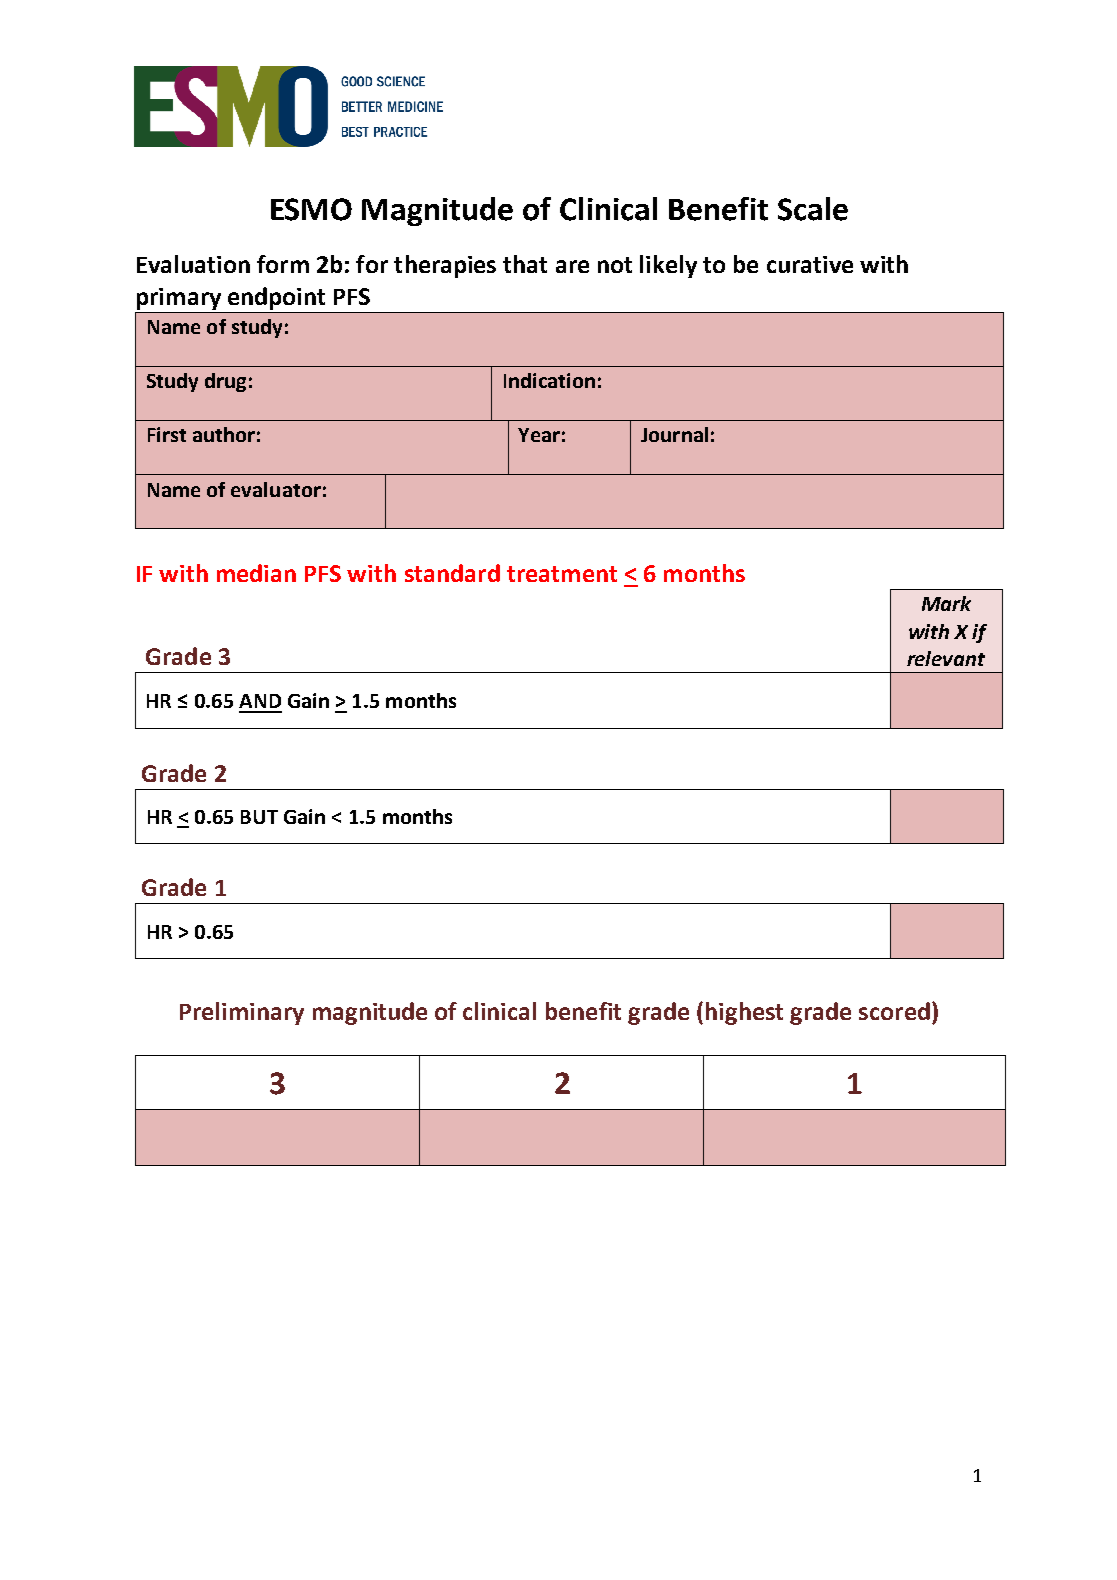  What do you see at coordinates (283, 264) in the image?
I see `form` at bounding box center [283, 264].
